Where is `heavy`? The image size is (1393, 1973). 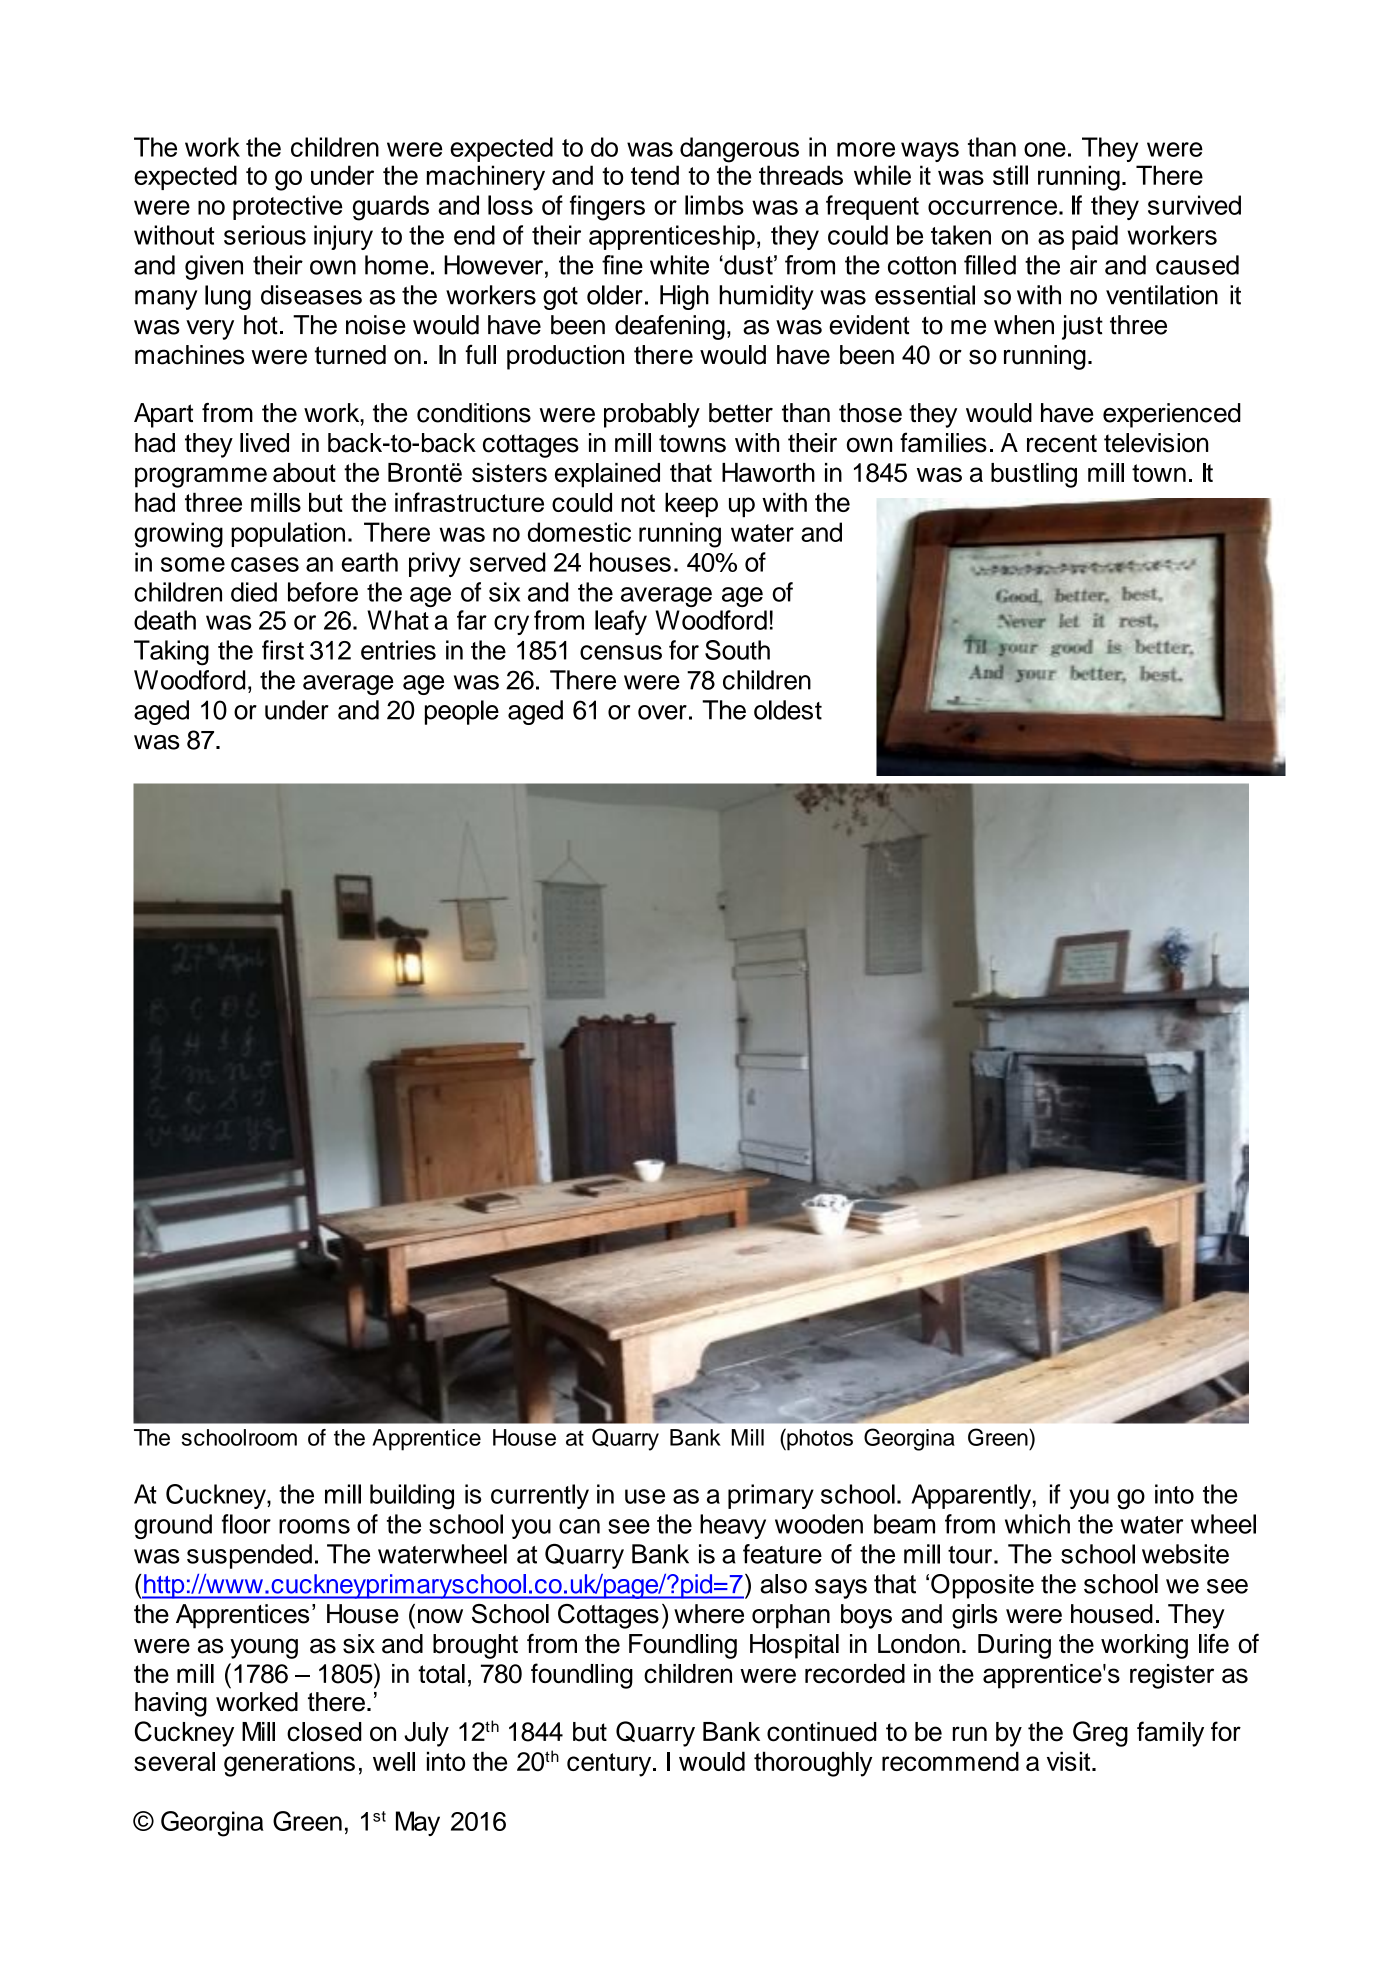 heavy is located at coordinates (733, 1526).
